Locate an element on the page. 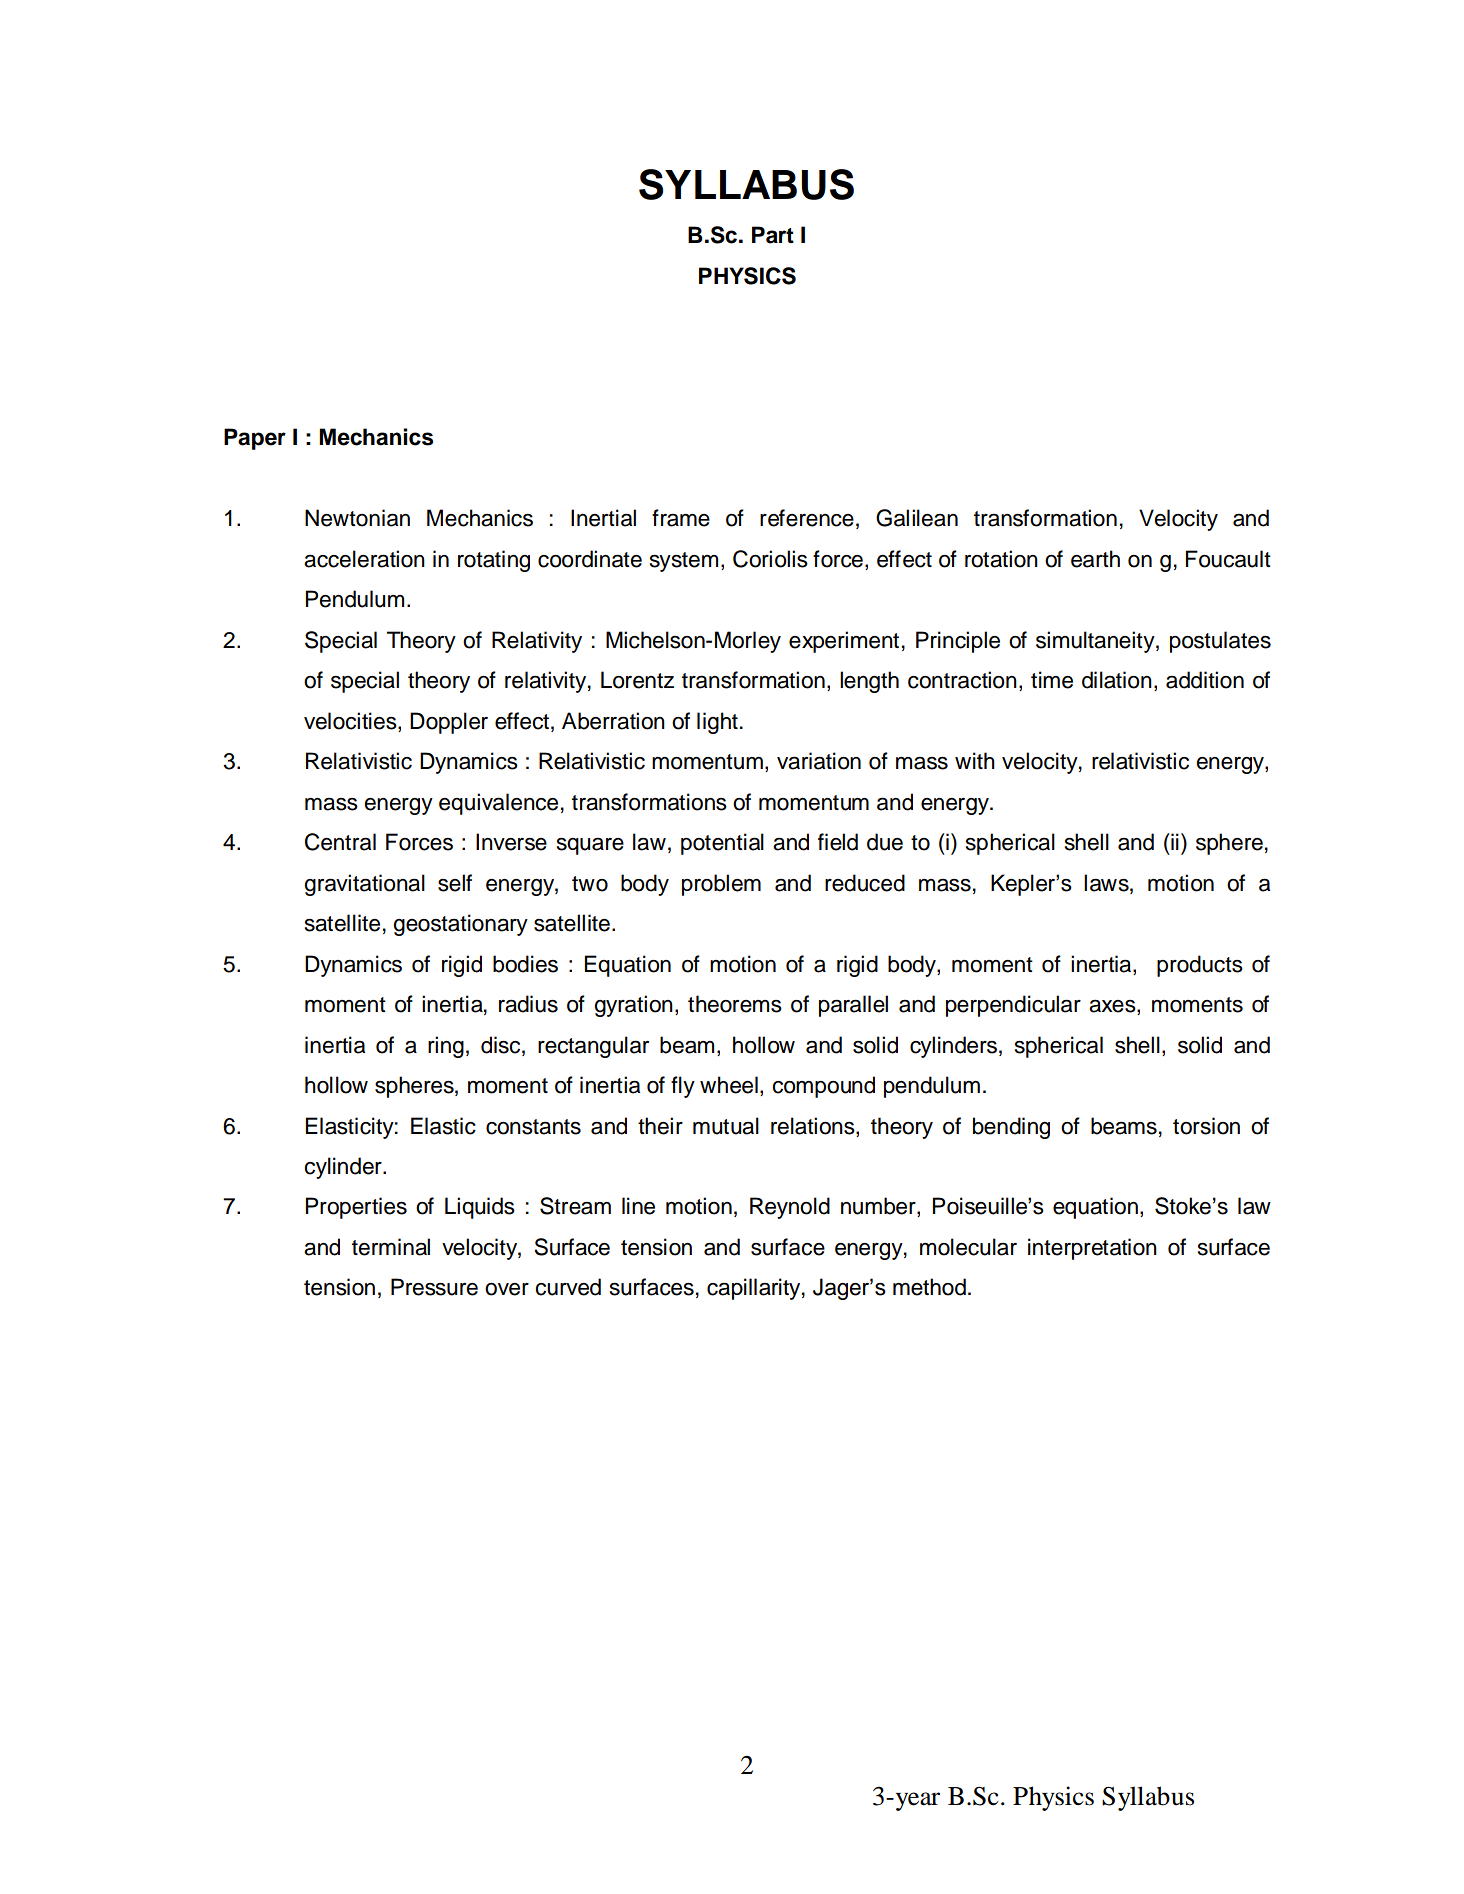 This image has height=1894, width=1464. velocities is located at coordinates (351, 722).
